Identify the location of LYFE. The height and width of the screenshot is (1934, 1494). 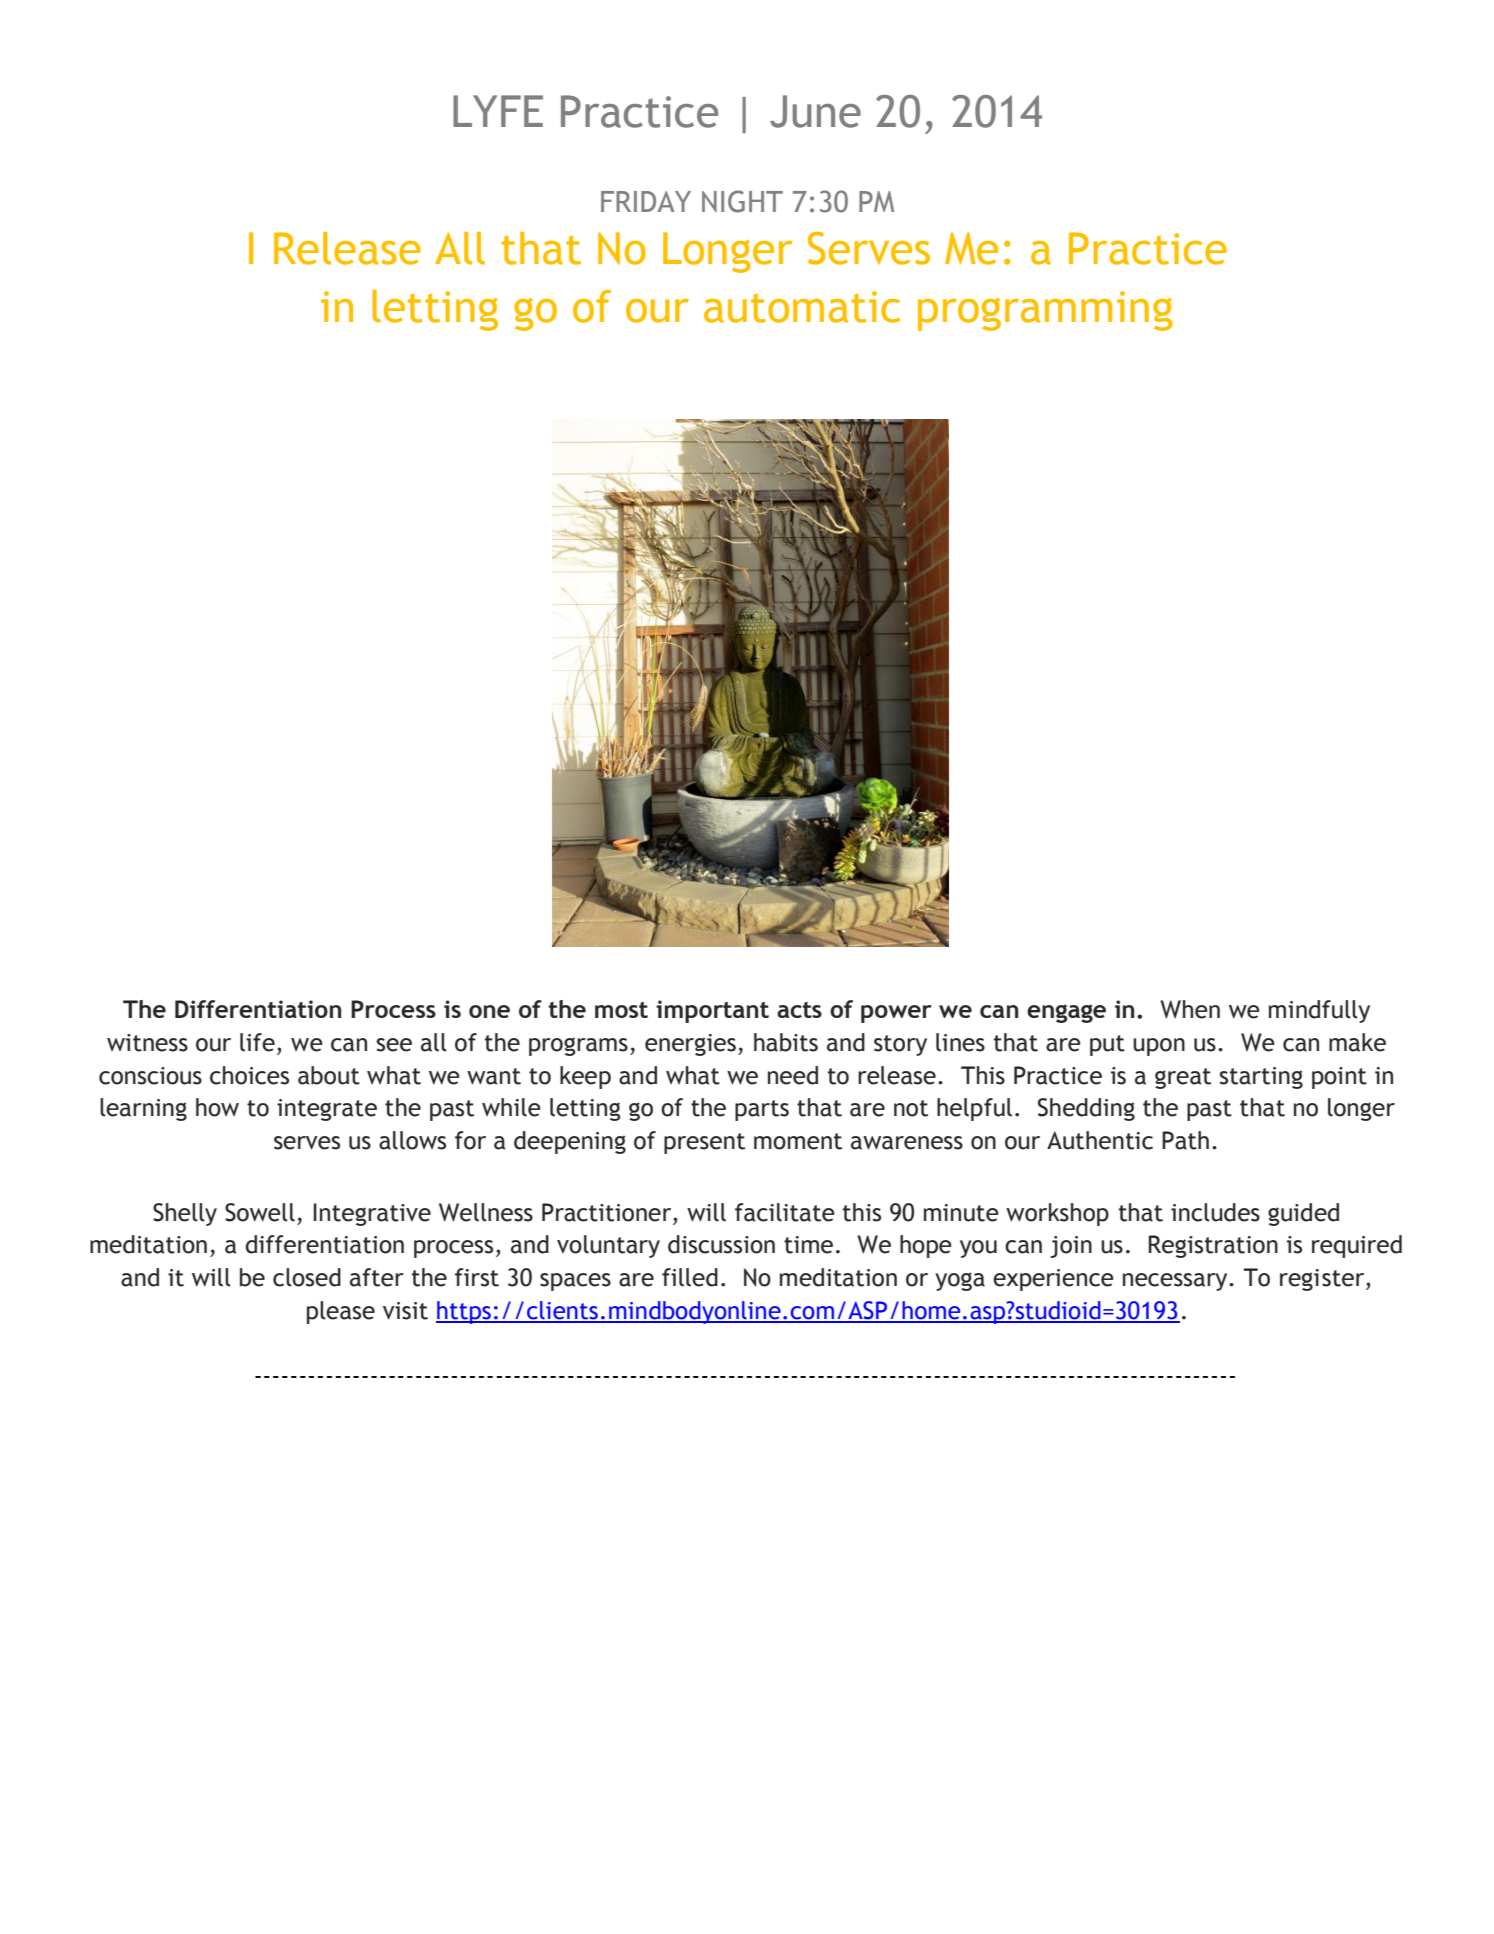
(498, 111).
